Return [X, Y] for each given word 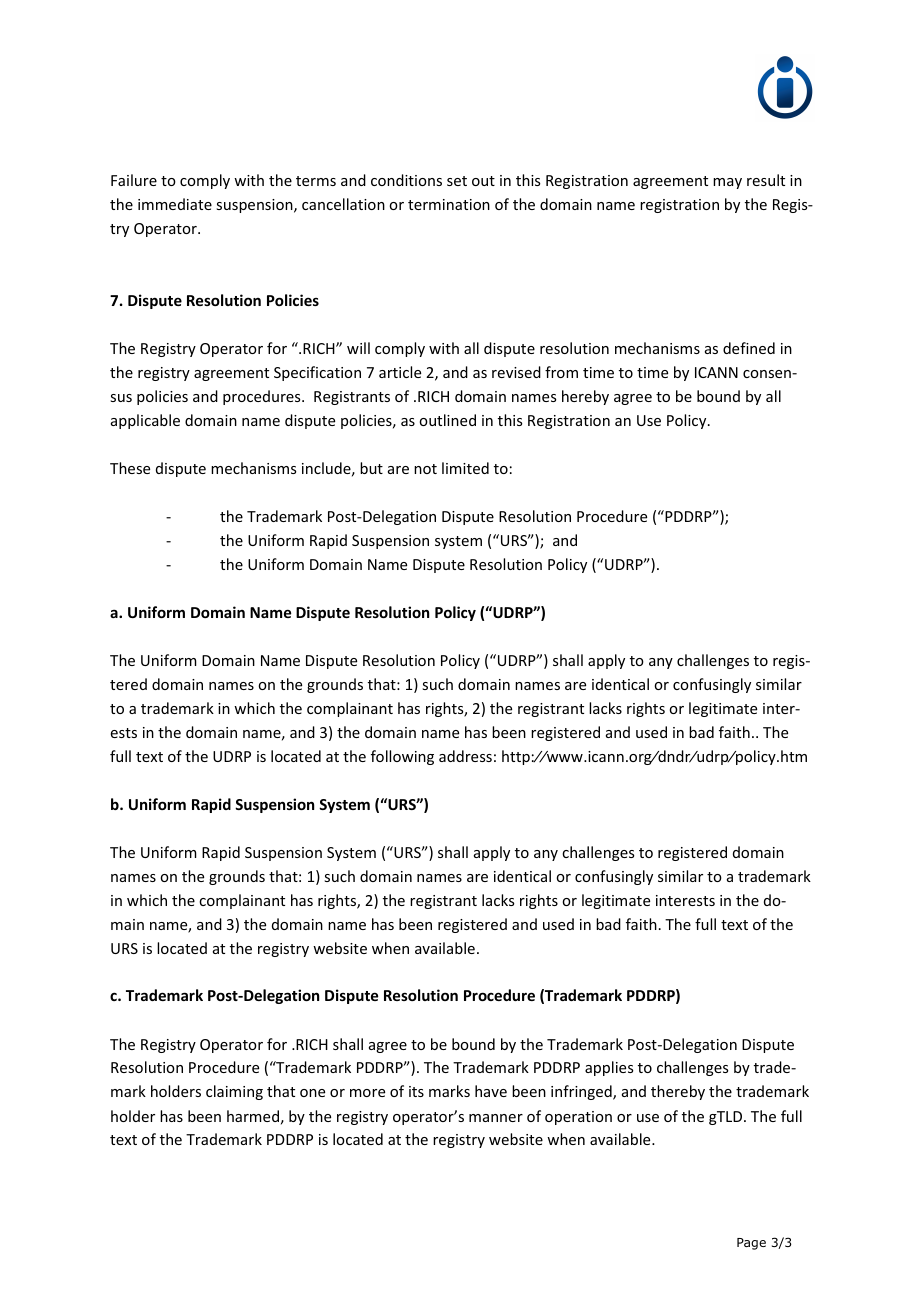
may [727, 183]
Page [751, 1244]
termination [449, 204]
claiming [234, 1092]
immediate [175, 204]
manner [496, 1118]
